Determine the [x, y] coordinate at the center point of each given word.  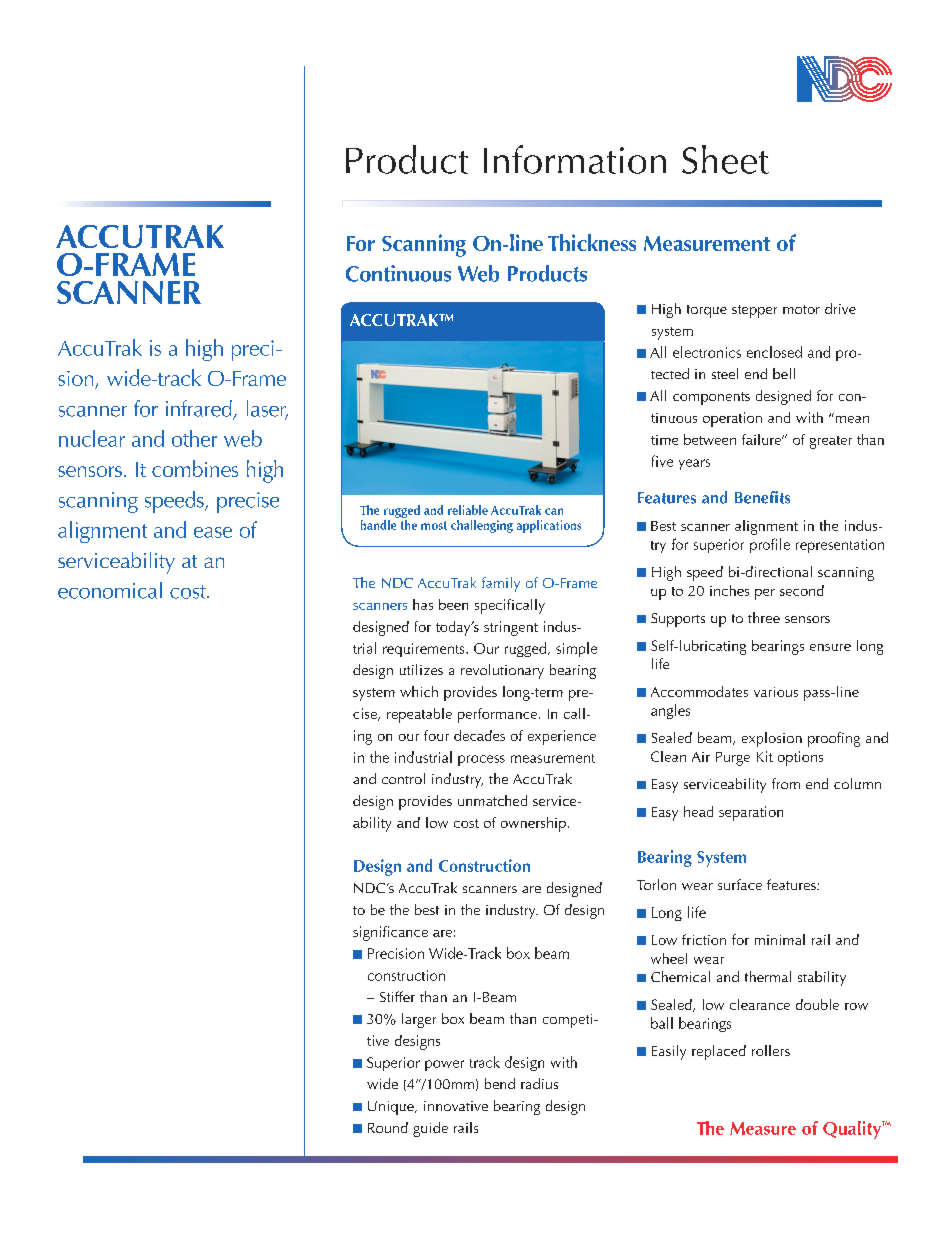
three [764, 617]
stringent [511, 628]
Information [575, 159]
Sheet [725, 159]
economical [110, 590]
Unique [392, 1108]
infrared [200, 409]
